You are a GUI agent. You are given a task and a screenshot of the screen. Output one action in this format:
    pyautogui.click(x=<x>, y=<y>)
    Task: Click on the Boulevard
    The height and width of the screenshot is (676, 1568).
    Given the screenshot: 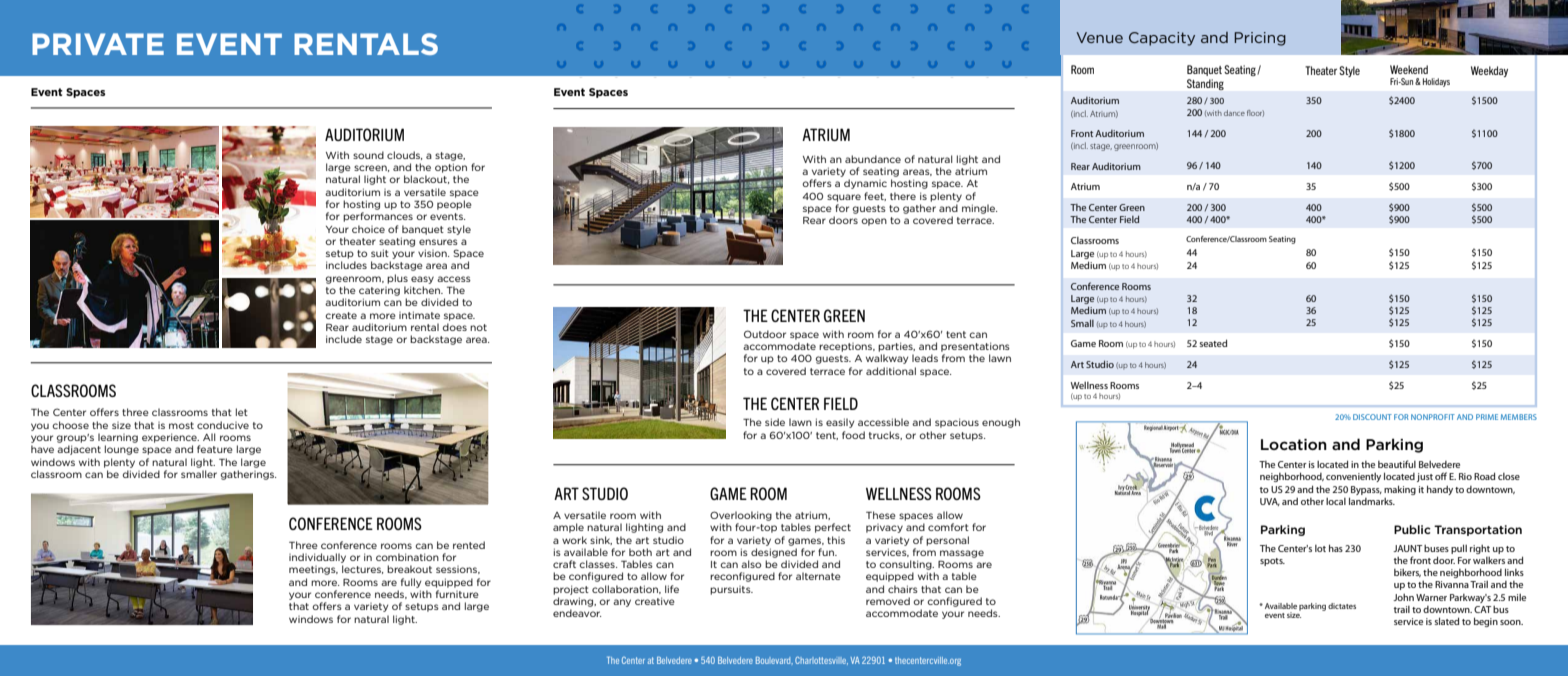 What is the action you would take?
    pyautogui.click(x=774, y=660)
